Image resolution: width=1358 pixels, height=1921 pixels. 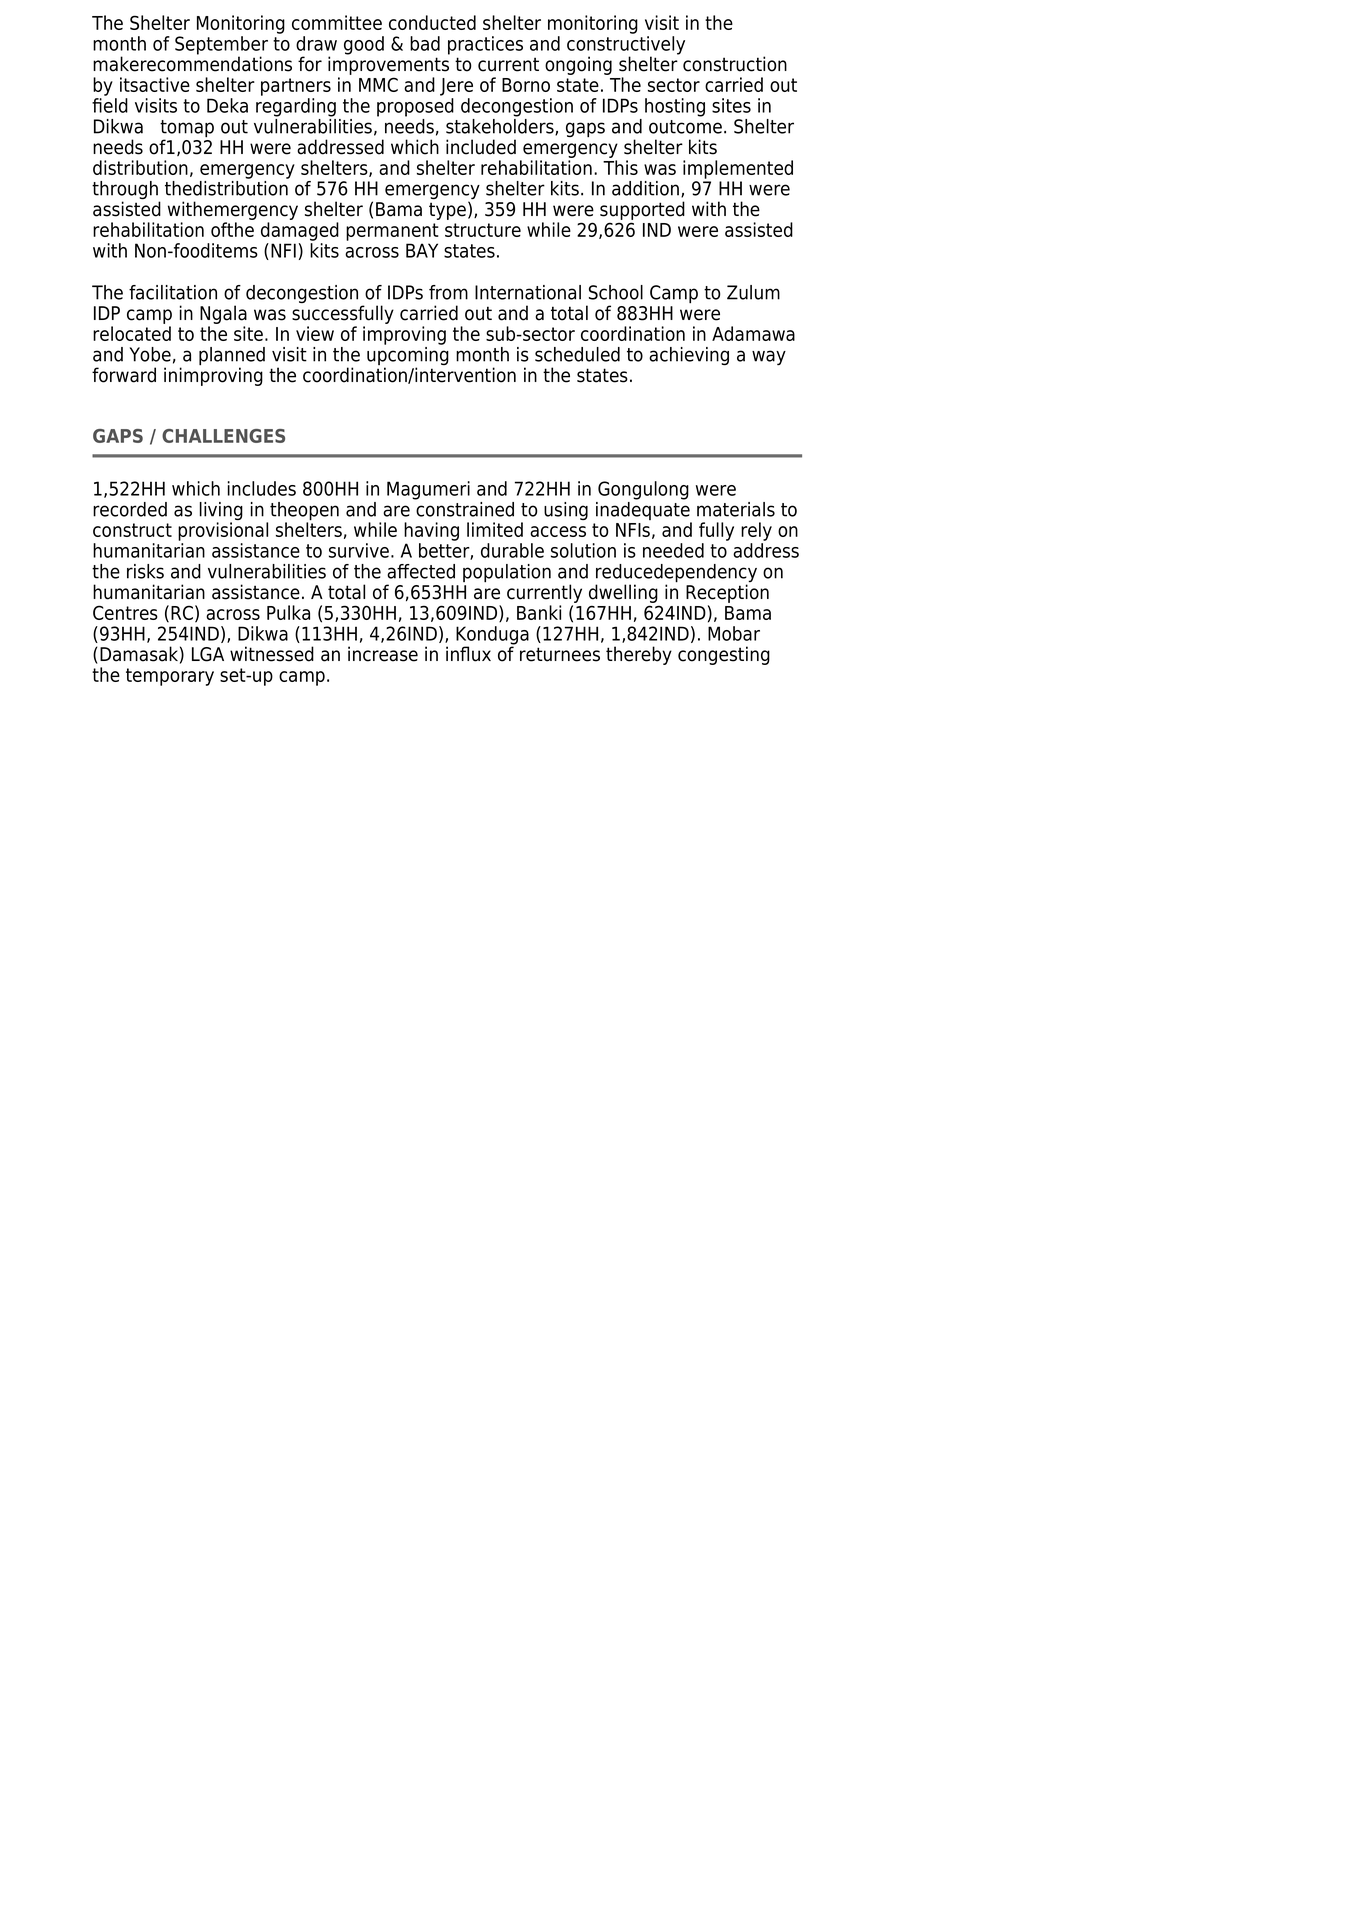 I want to click on LGA, so click(x=208, y=654).
